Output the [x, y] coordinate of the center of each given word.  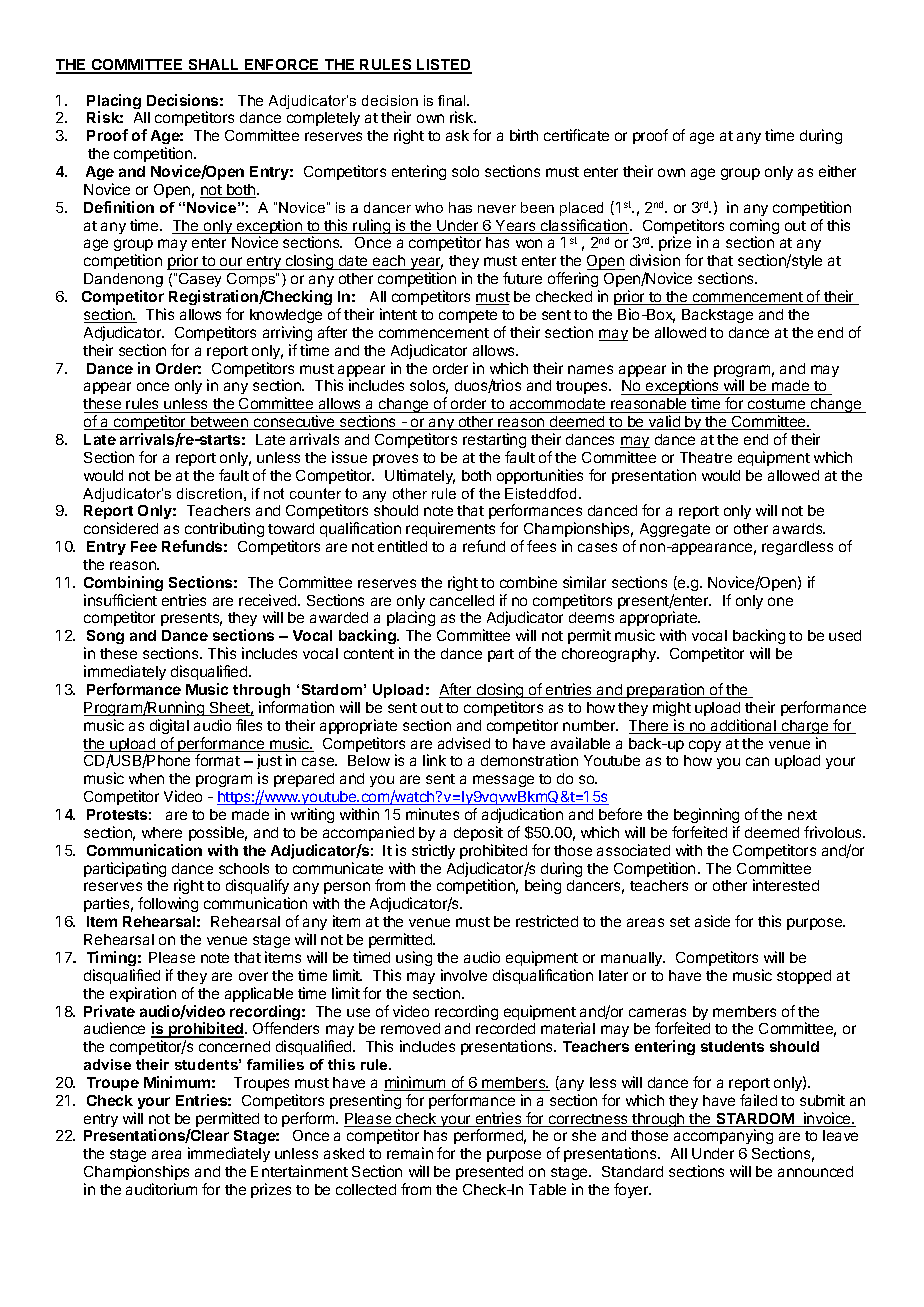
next [802, 815]
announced [815, 1171]
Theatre [706, 457]
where [162, 832]
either [837, 171]
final [453, 100]
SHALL [214, 66]
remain [410, 1153]
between [220, 423]
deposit [478, 833]
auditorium [161, 1189]
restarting [494, 440]
